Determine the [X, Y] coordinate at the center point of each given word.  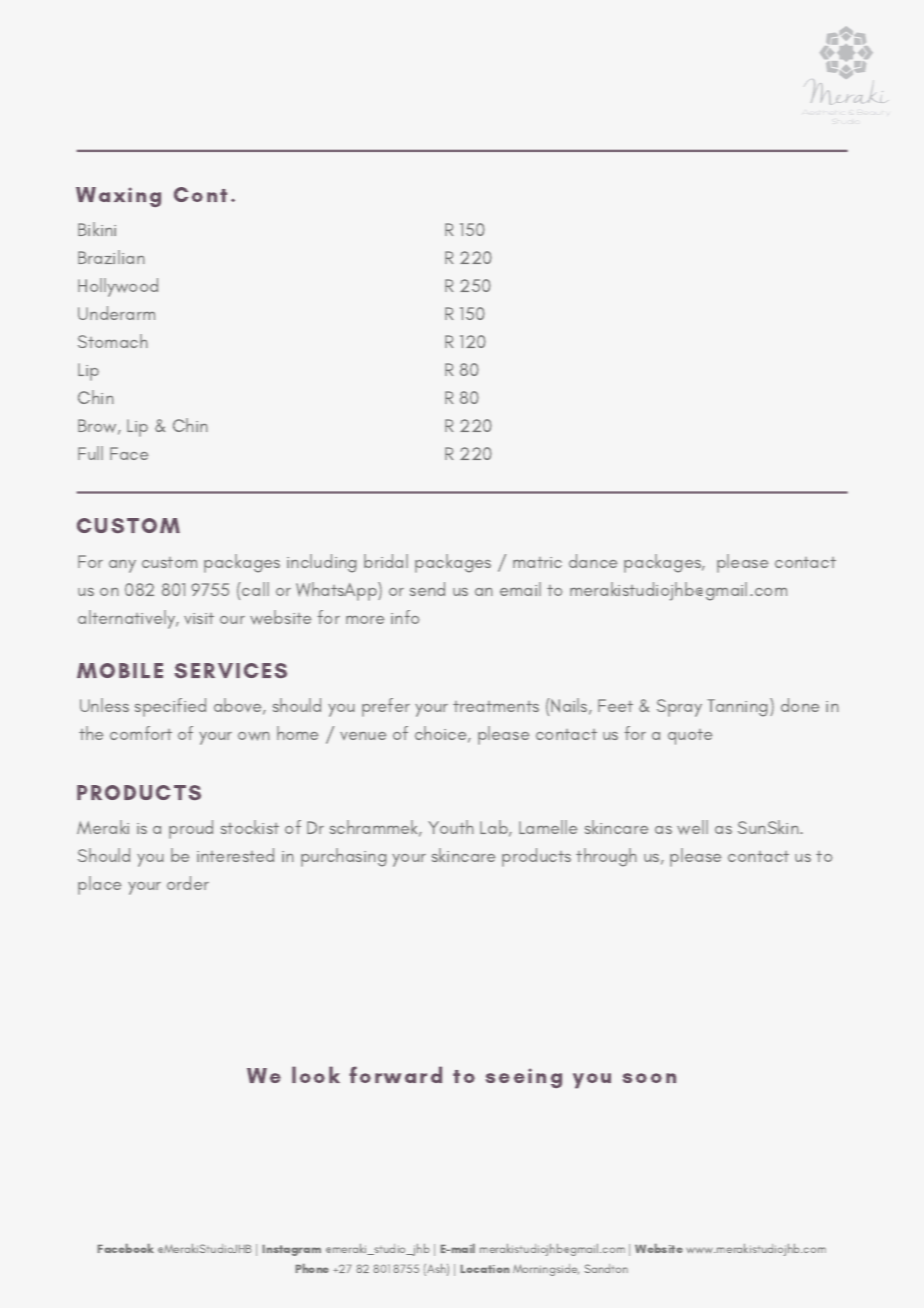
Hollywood [118, 287]
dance [593, 561]
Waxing [118, 197]
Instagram [292, 1250]
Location [485, 1269]
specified [170, 707]
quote [690, 737]
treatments [496, 706]
